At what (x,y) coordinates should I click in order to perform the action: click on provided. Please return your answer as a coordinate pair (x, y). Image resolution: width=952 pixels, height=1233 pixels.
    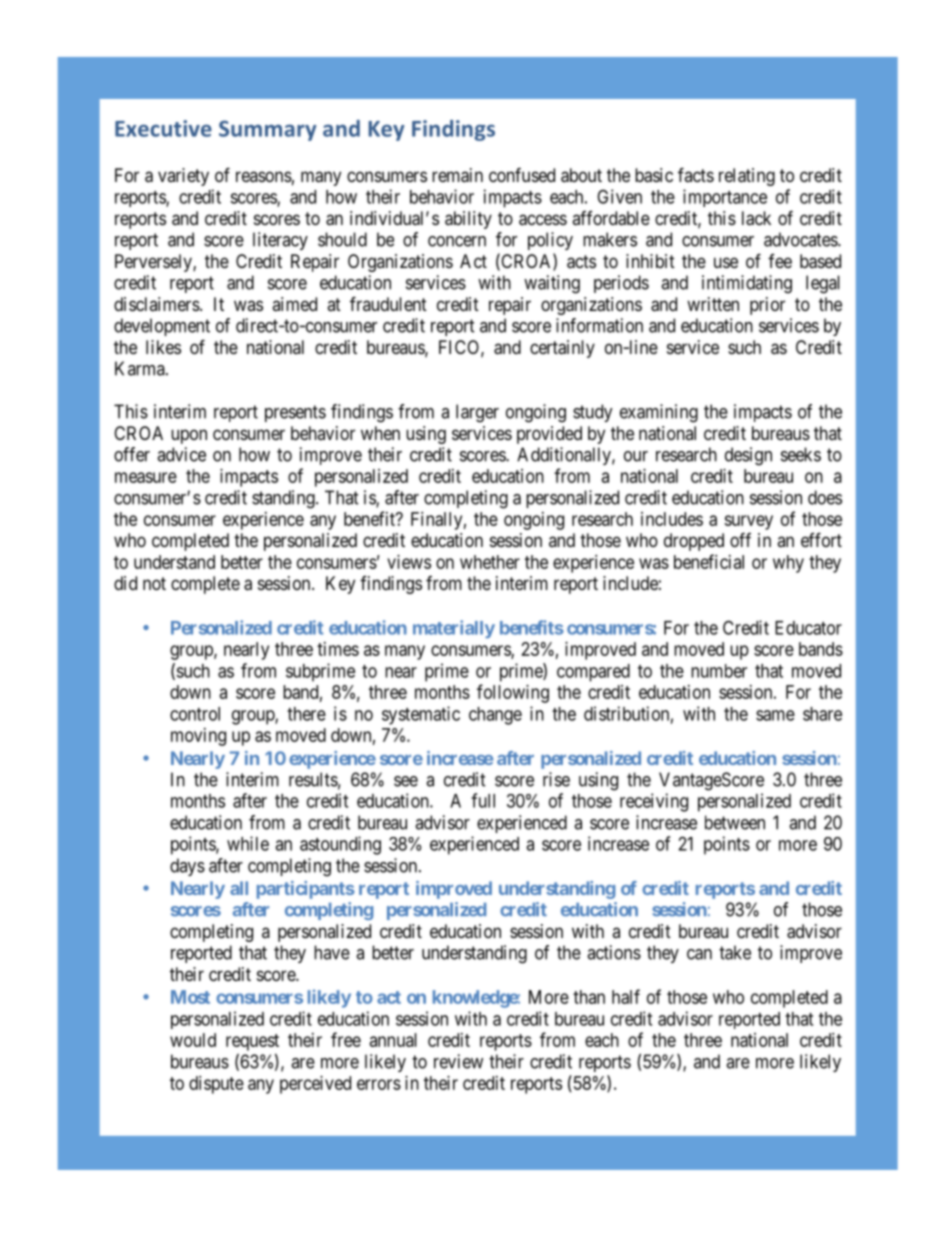
    Looking at the image, I should click on (549, 435).
